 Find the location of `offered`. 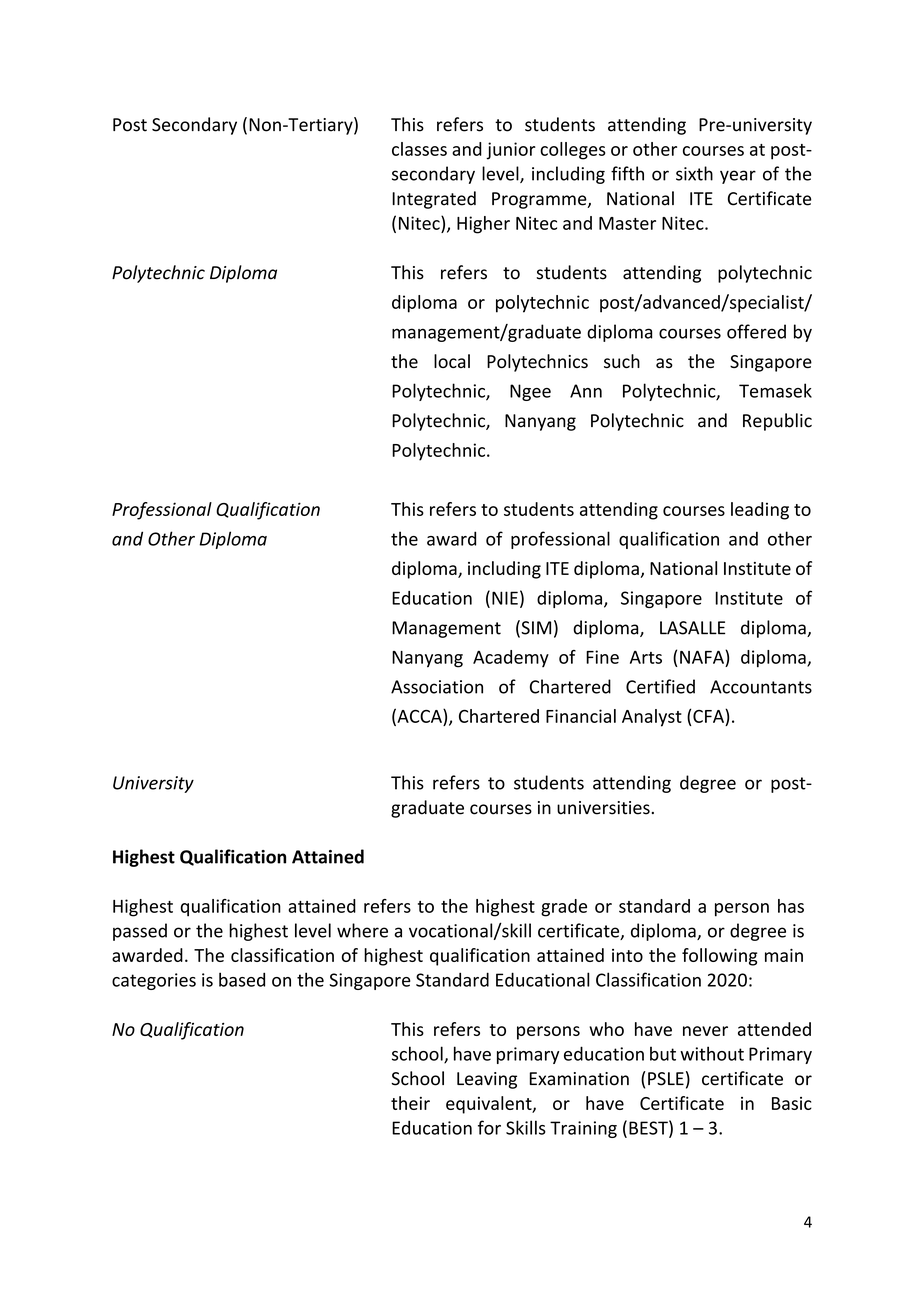

offered is located at coordinates (756, 331).
